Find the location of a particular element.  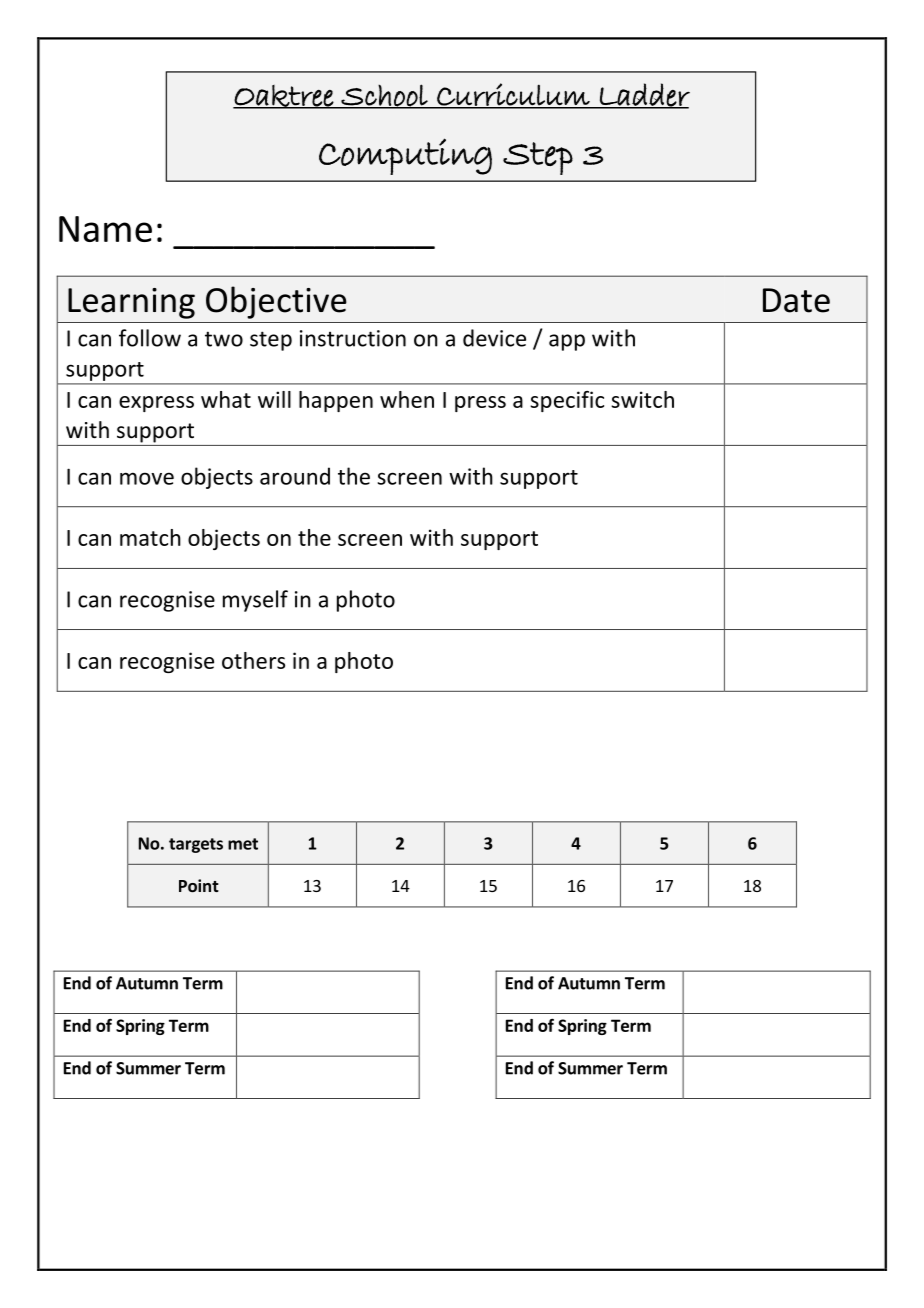

Ladder is located at coordinates (644, 95).
